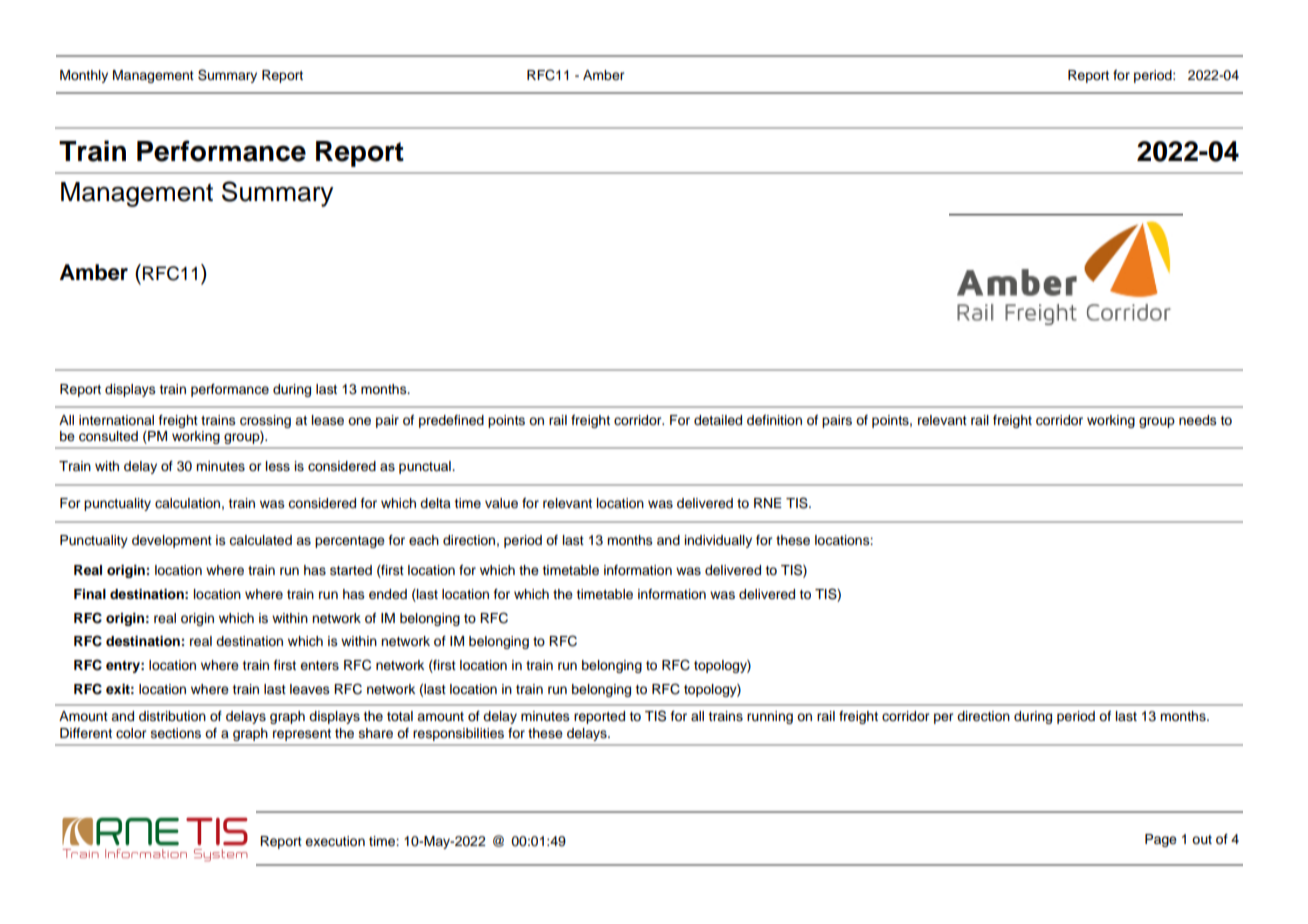 This screenshot has height=924, width=1308. Describe the element at coordinates (1198, 420) in the screenshot. I see `needs` at that location.
